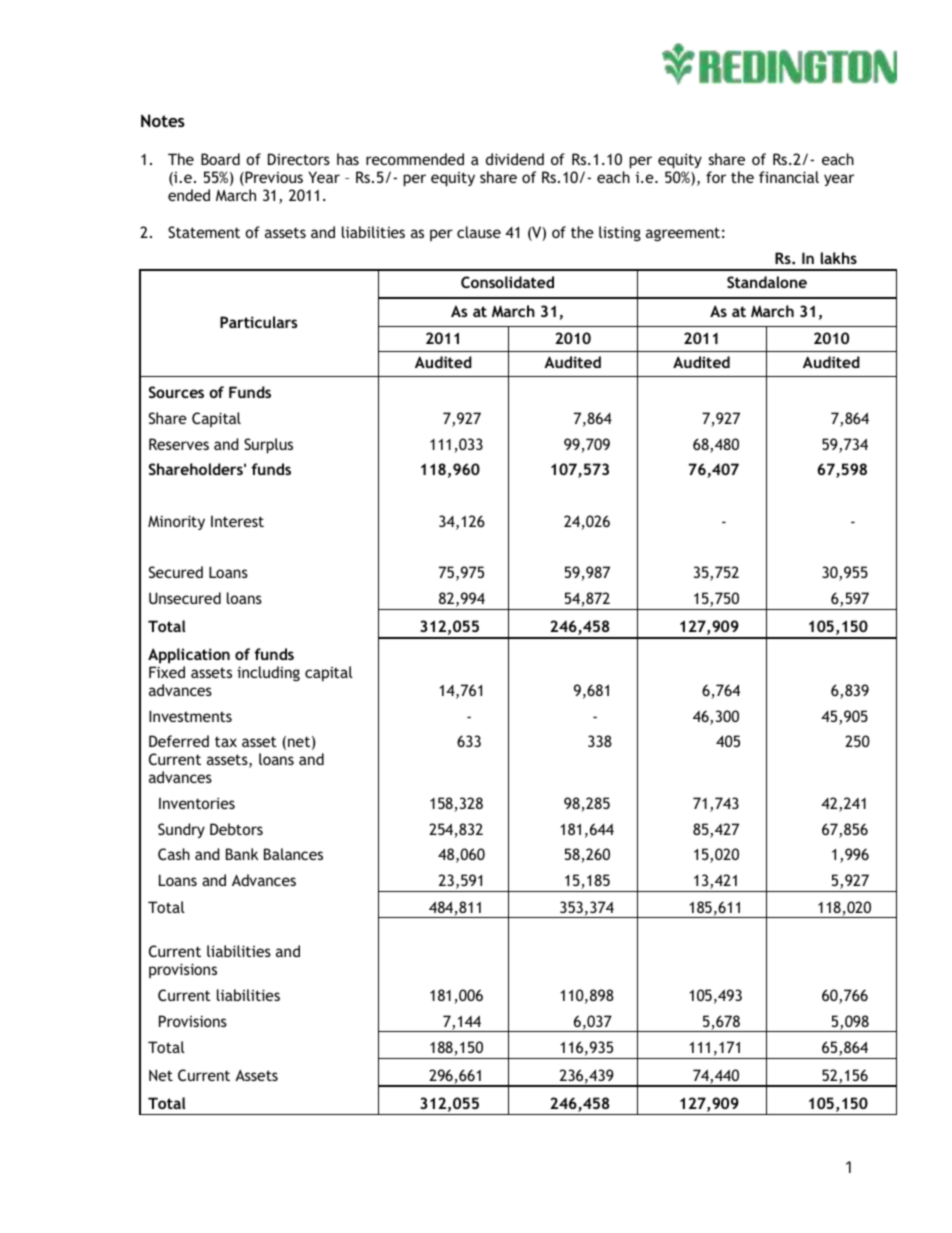 The height and width of the page is (1233, 952). What do you see at coordinates (515, 159) in the page?
I see `dividend` at bounding box center [515, 159].
